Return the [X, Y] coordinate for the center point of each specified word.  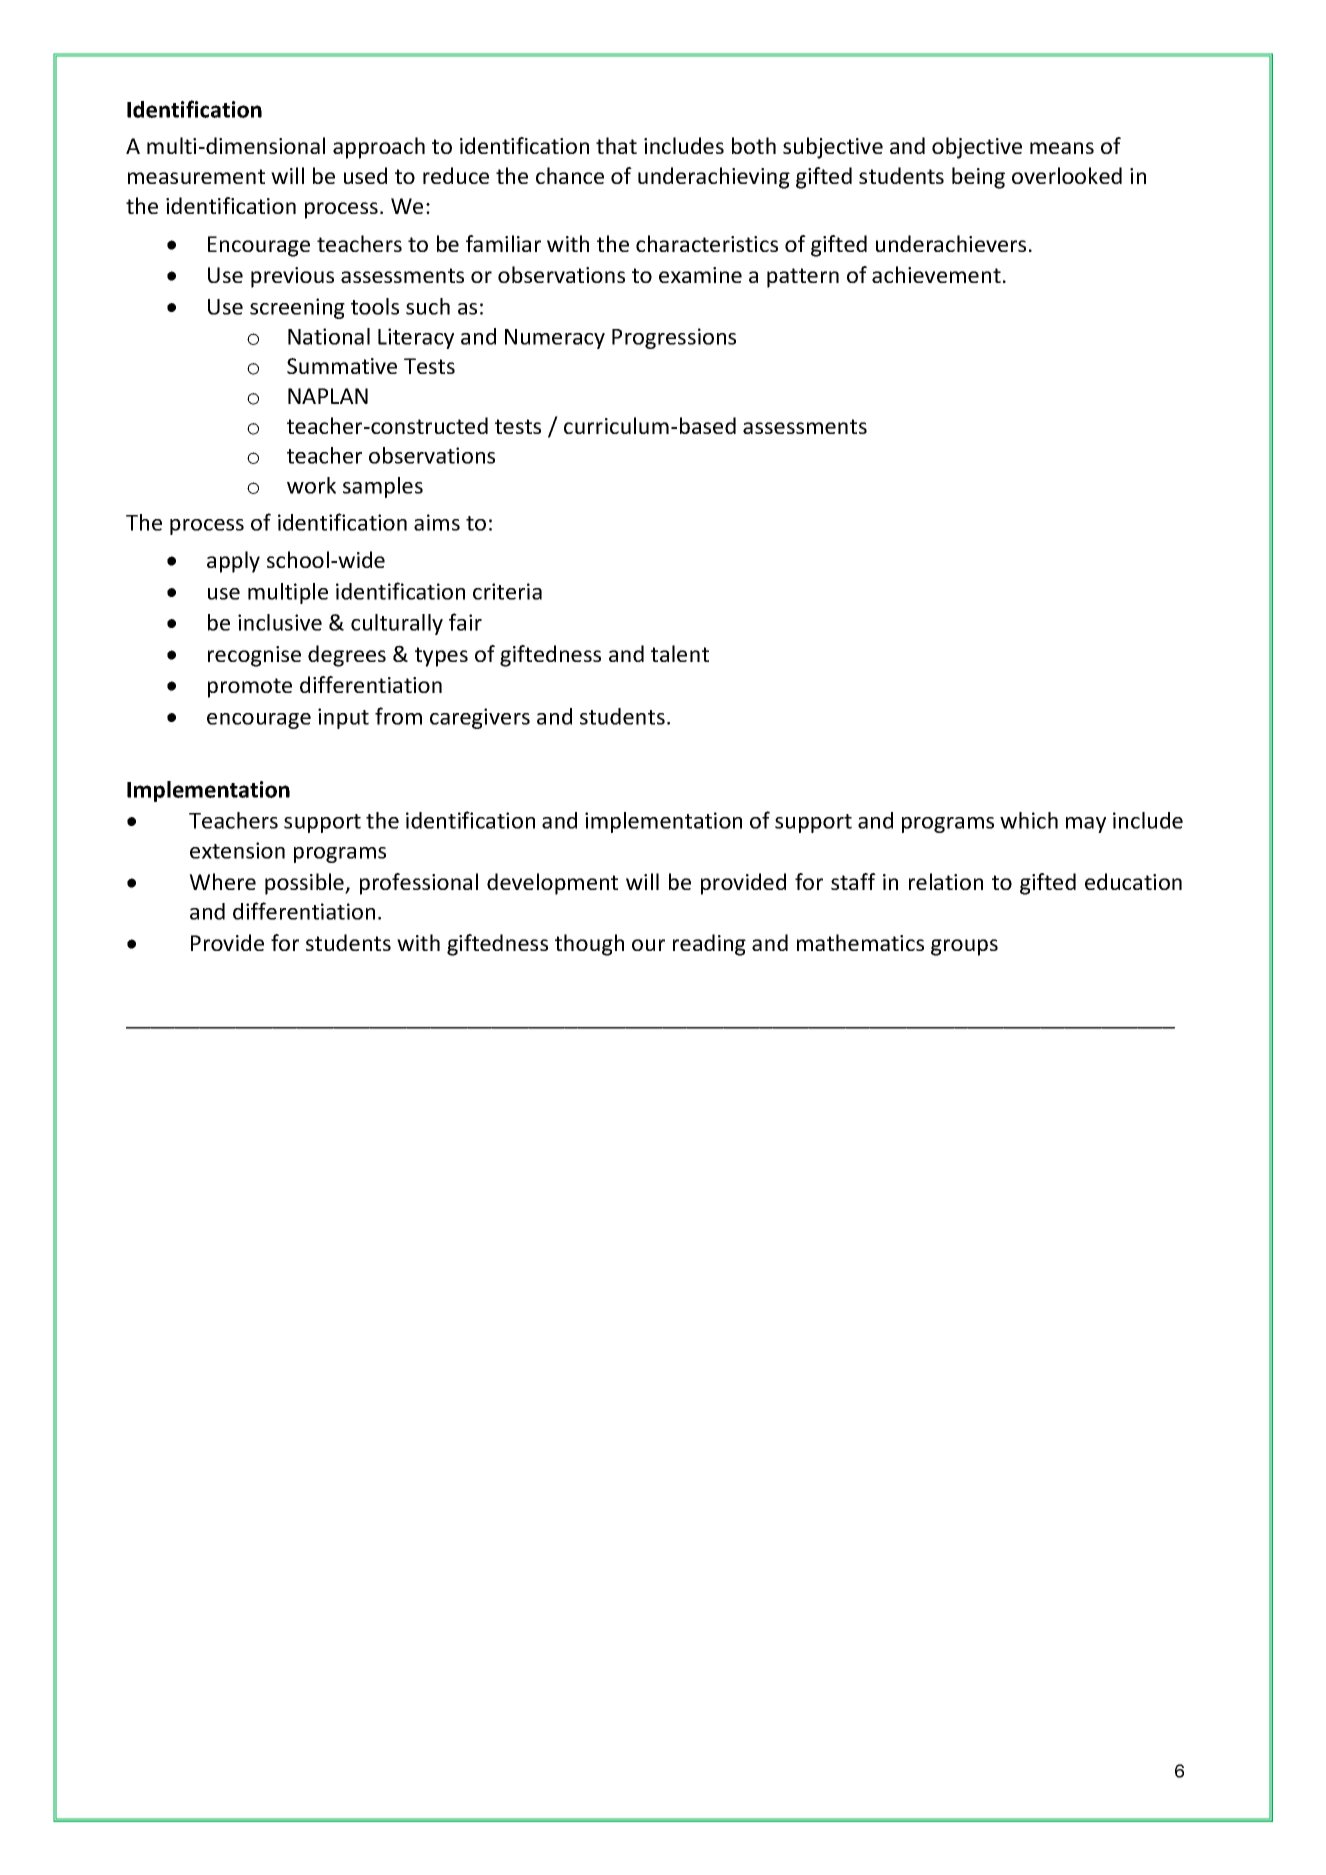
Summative [342, 366]
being [978, 178]
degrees [347, 656]
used [365, 175]
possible [305, 884]
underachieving [714, 178]
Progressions [674, 338]
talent [680, 653]
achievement [936, 274]
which [1029, 820]
